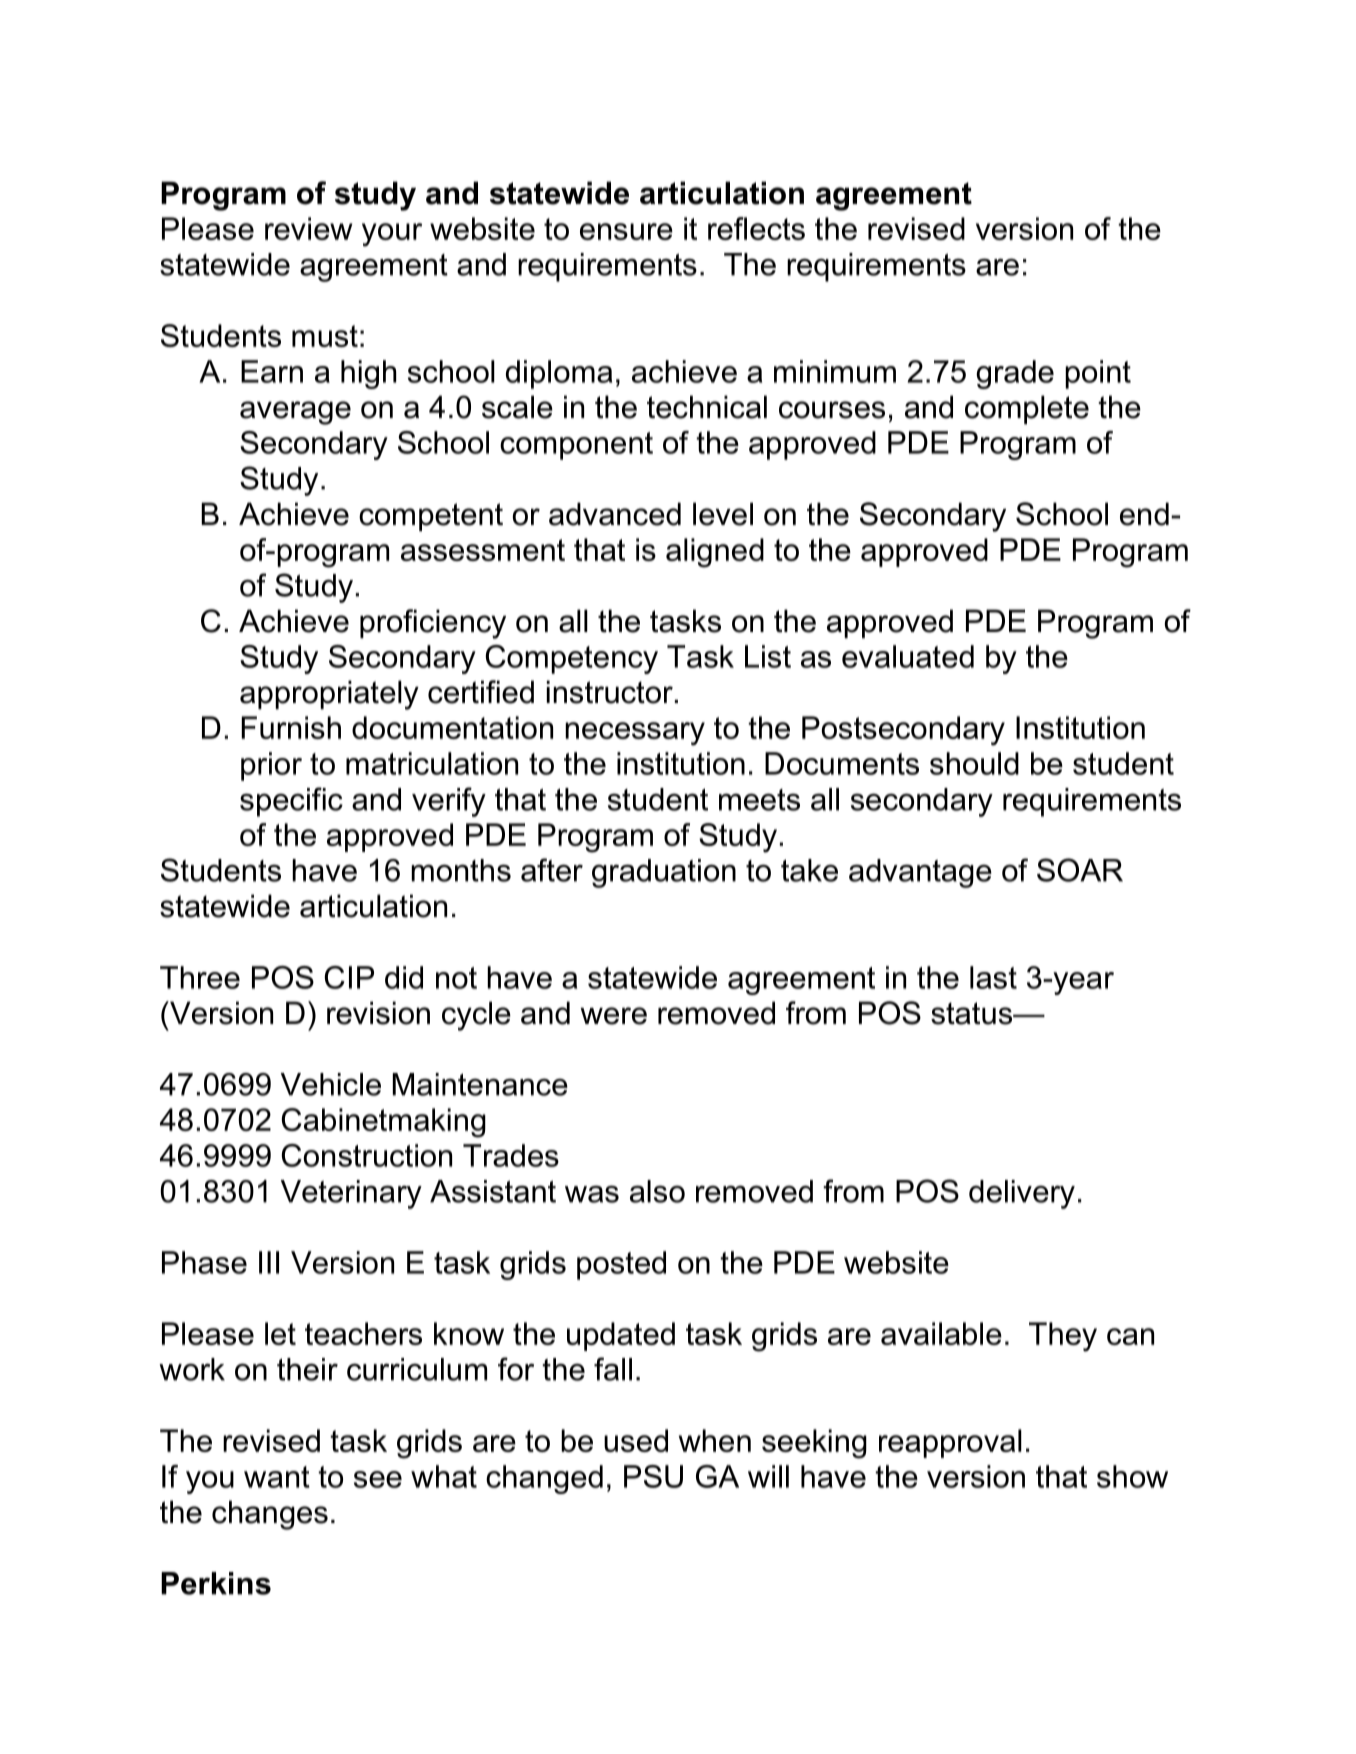 Image resolution: width=1356 pixels, height=1754 pixels. I want to click on review, so click(309, 228).
